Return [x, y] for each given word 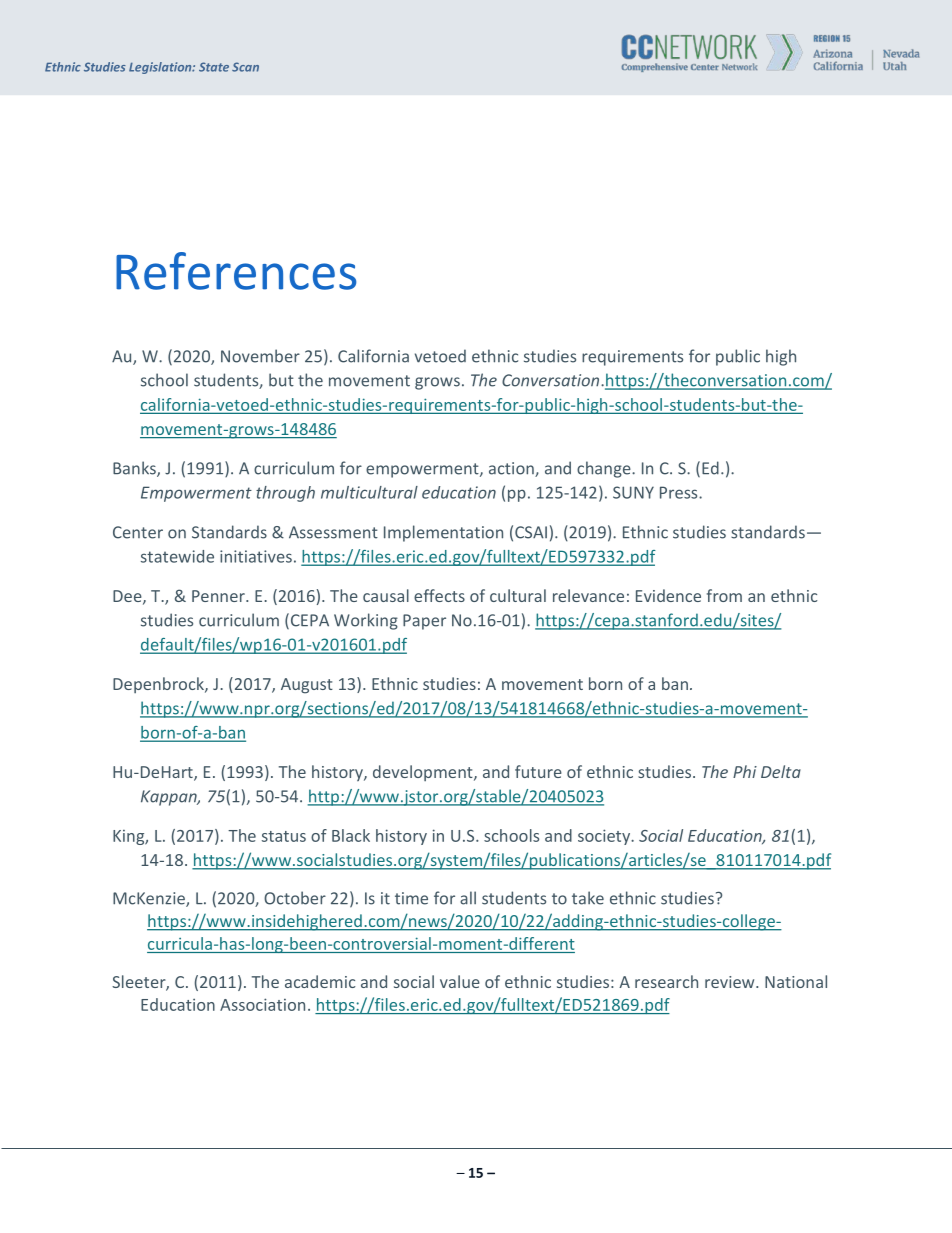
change [605, 469]
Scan [245, 67]
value [460, 981]
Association [262, 1004]
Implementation [443, 533]
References [236, 271]
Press [680, 492]
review [731, 982]
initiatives [256, 556]
